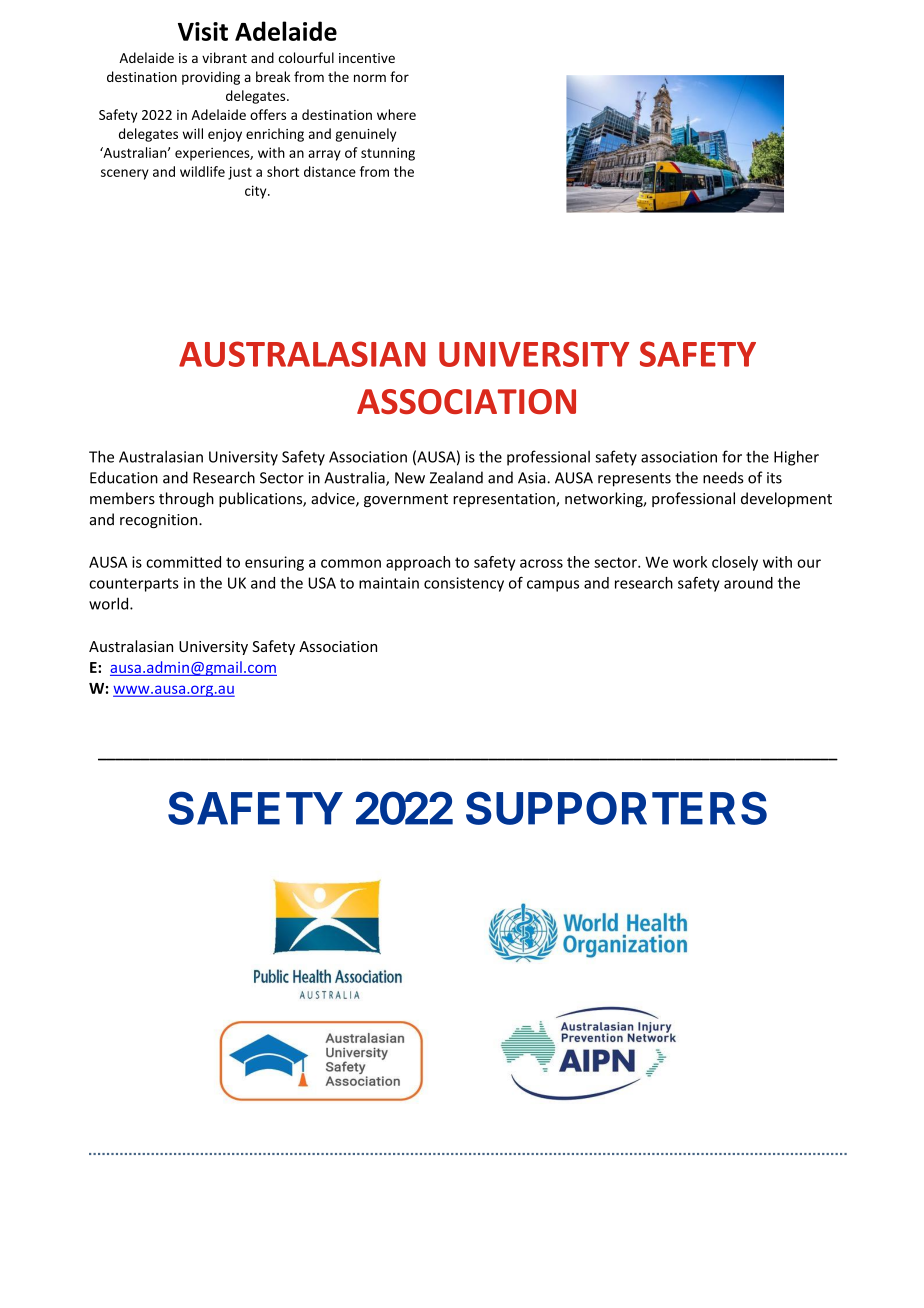  Describe the element at coordinates (134, 585) in the image. I see `counterparts` at that location.
